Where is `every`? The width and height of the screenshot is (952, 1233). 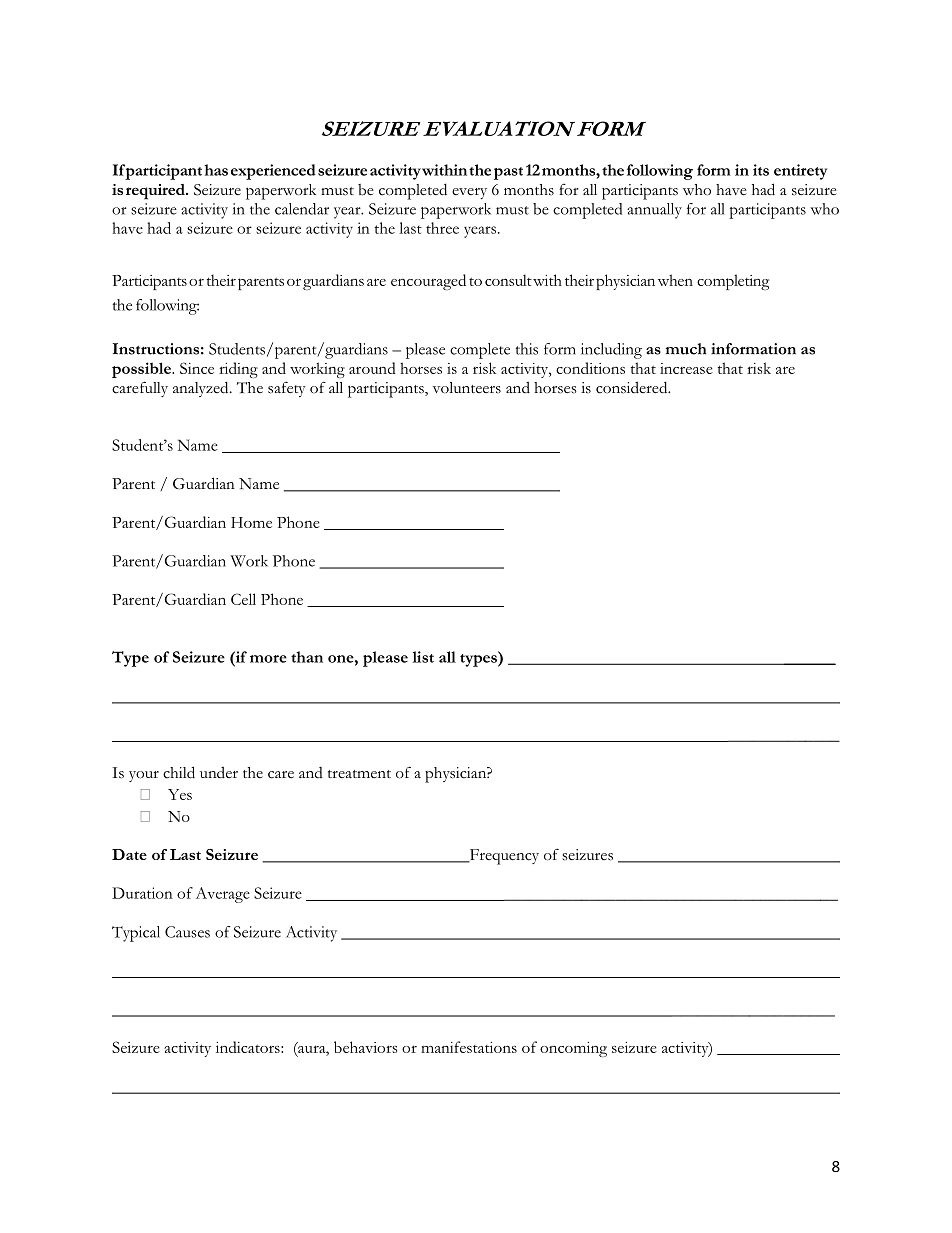
every is located at coordinates (469, 193).
